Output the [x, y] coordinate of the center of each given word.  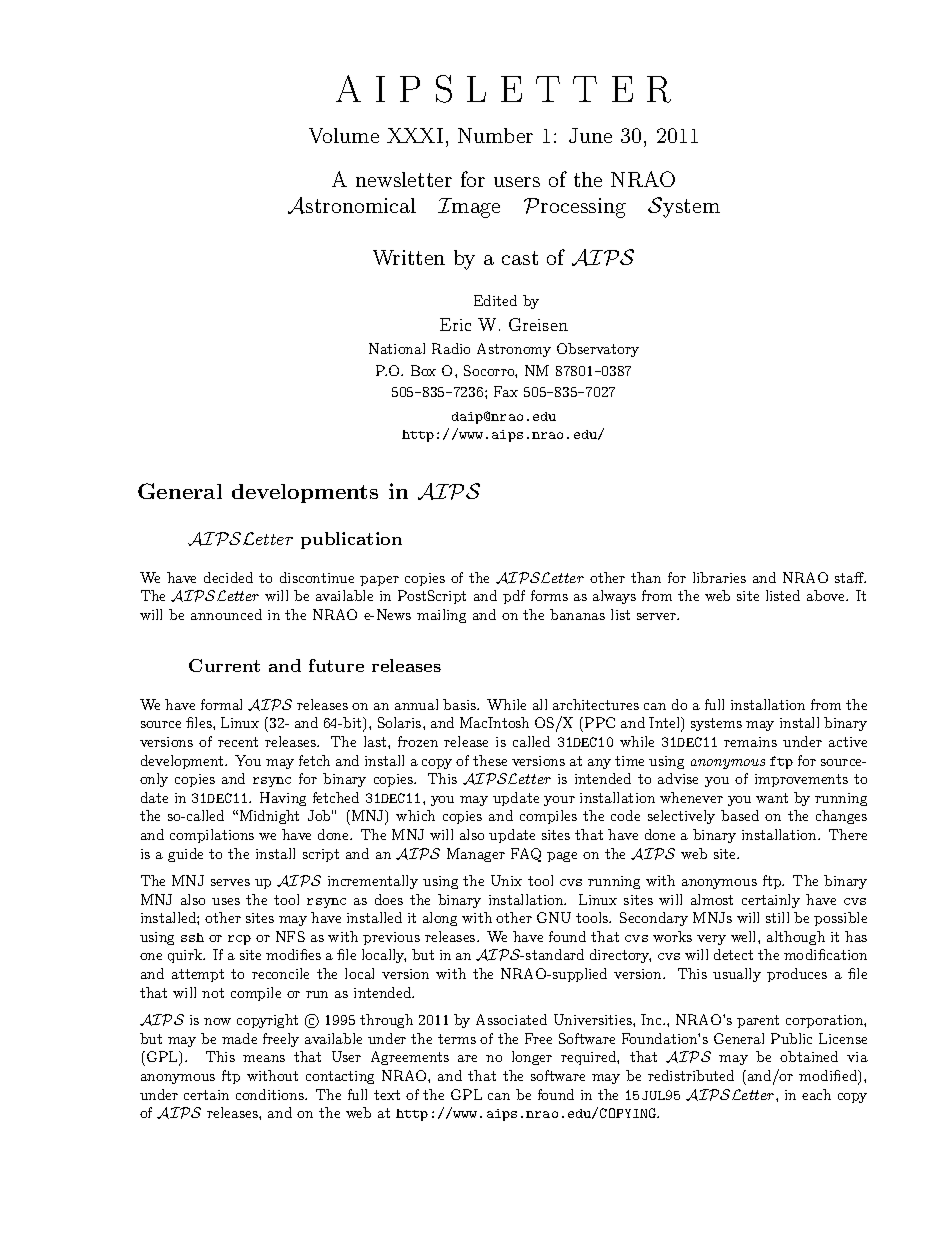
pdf [514, 597]
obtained [809, 1056]
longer [532, 1058]
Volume [344, 135]
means [264, 1058]
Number [495, 135]
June [590, 135]
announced [226, 614]
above [827, 595]
